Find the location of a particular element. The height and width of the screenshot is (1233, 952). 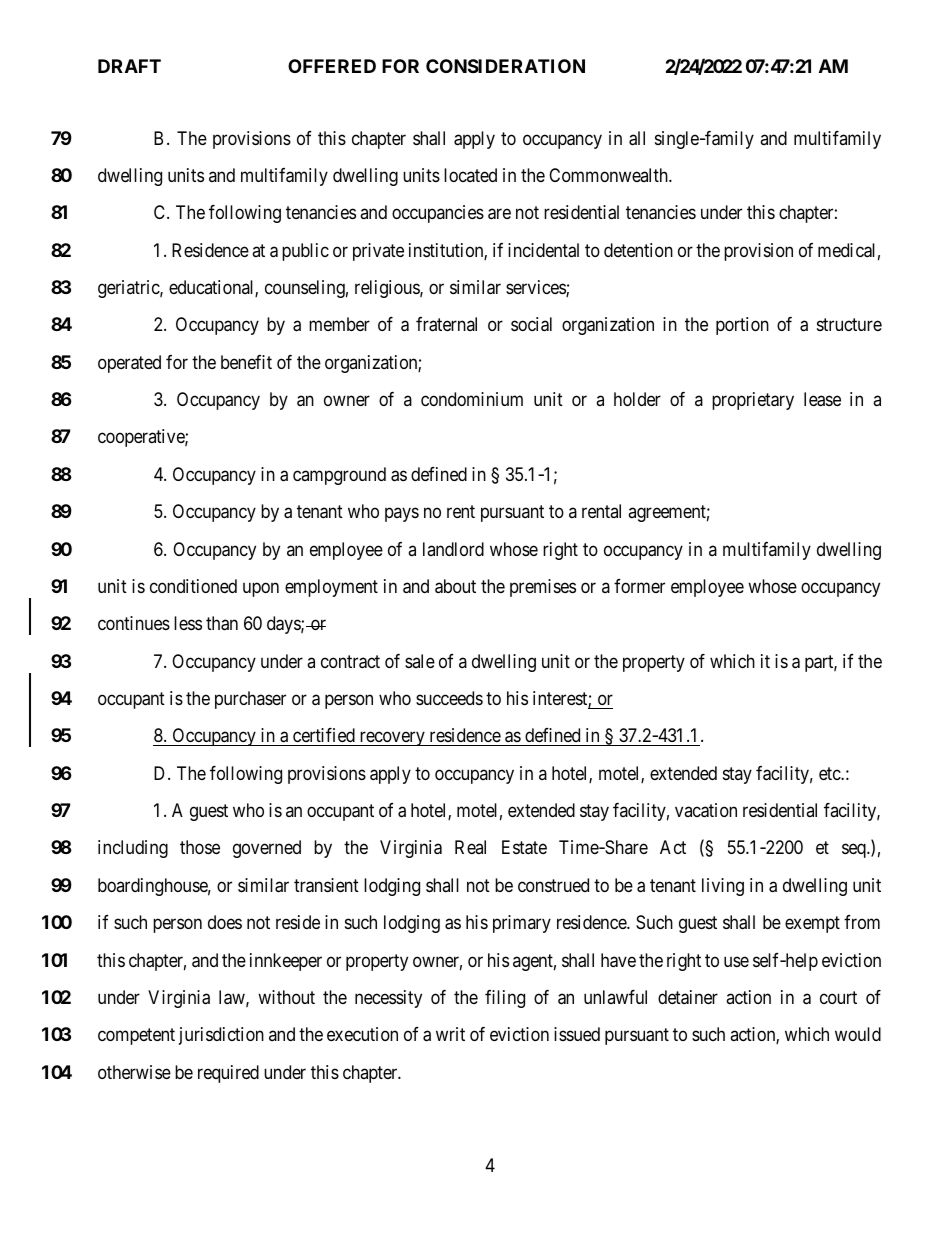

about is located at coordinates (455, 586).
